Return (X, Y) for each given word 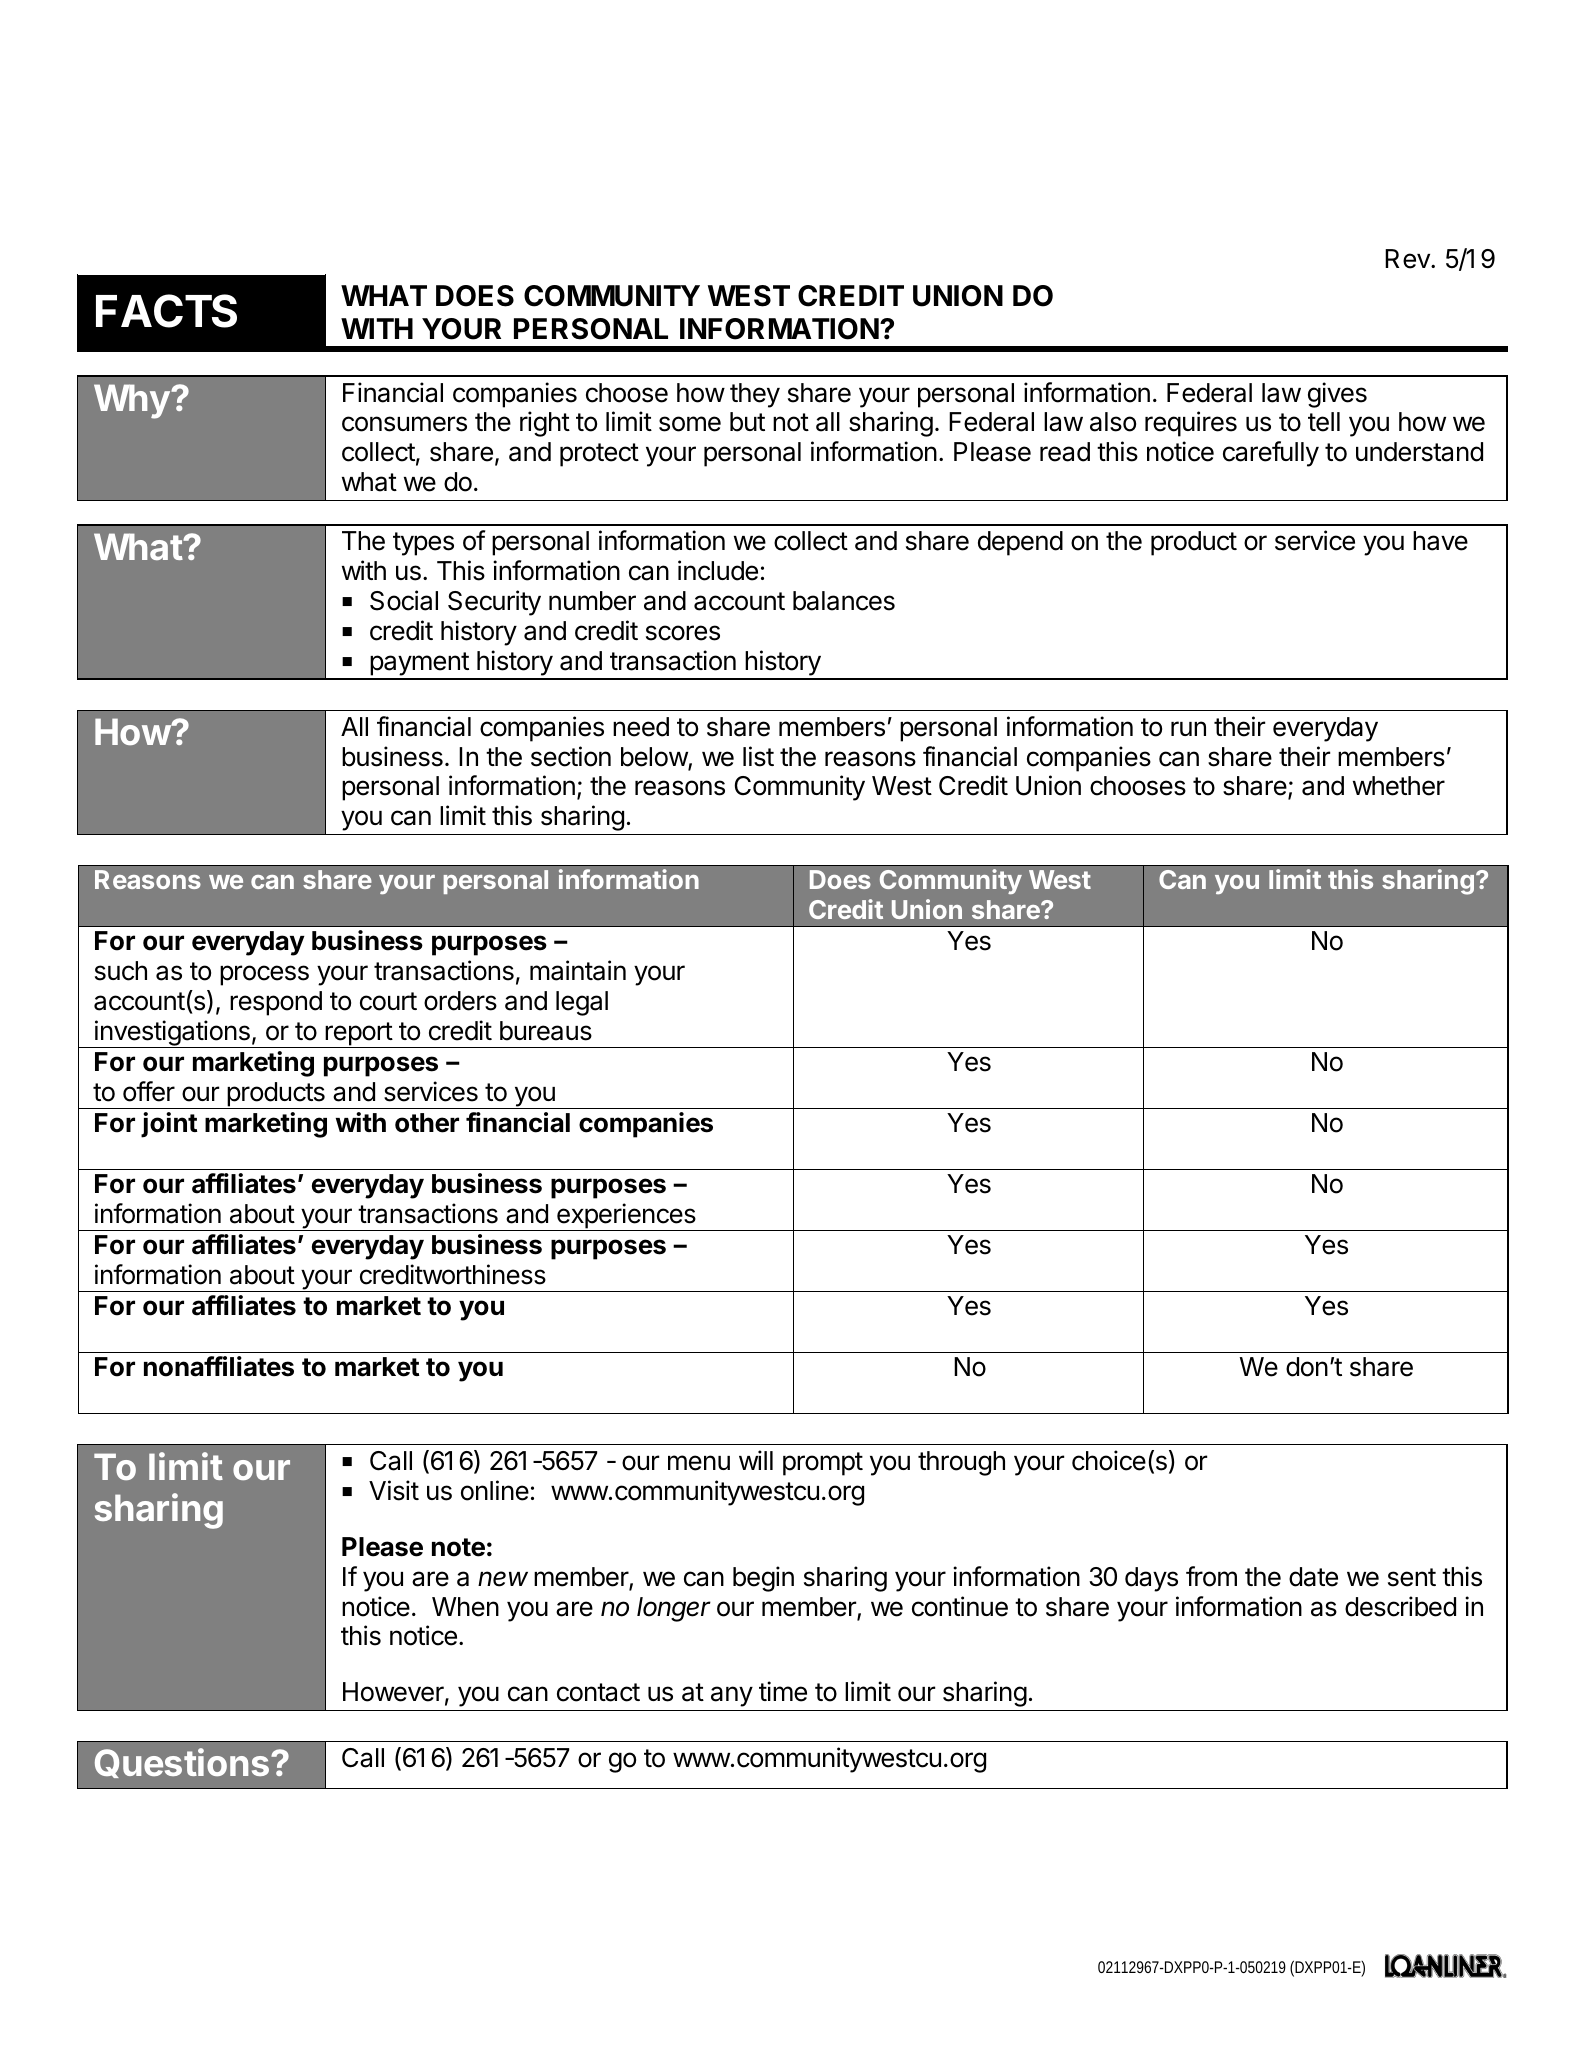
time (783, 1691)
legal (582, 1003)
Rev (1408, 259)
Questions (183, 1763)
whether (1399, 786)
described (1400, 1606)
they (755, 395)
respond (276, 1003)
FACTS (166, 311)
